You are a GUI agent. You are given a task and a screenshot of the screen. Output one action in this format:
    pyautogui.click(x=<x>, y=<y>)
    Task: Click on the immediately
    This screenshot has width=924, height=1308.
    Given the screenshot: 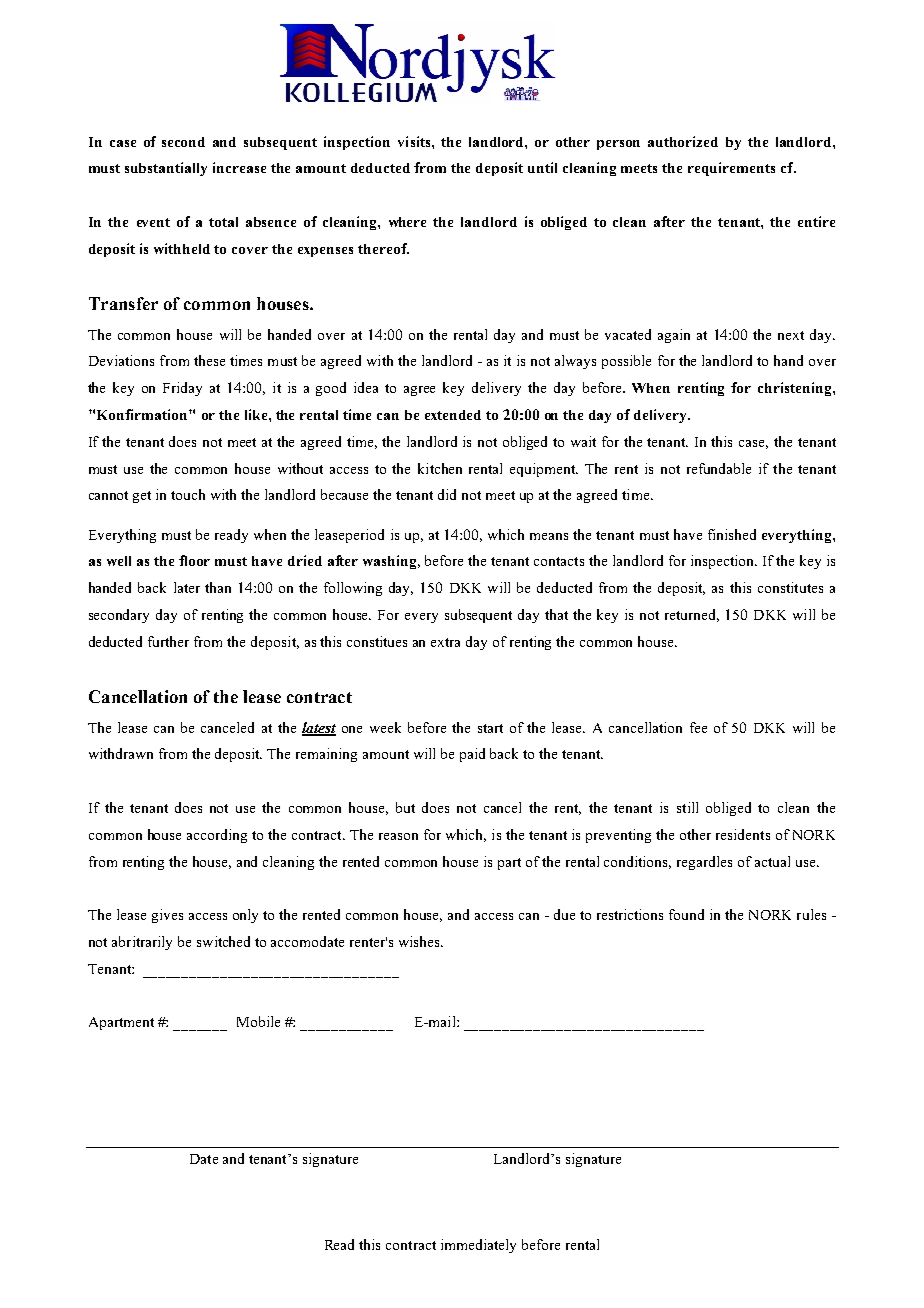 What is the action you would take?
    pyautogui.click(x=478, y=1246)
